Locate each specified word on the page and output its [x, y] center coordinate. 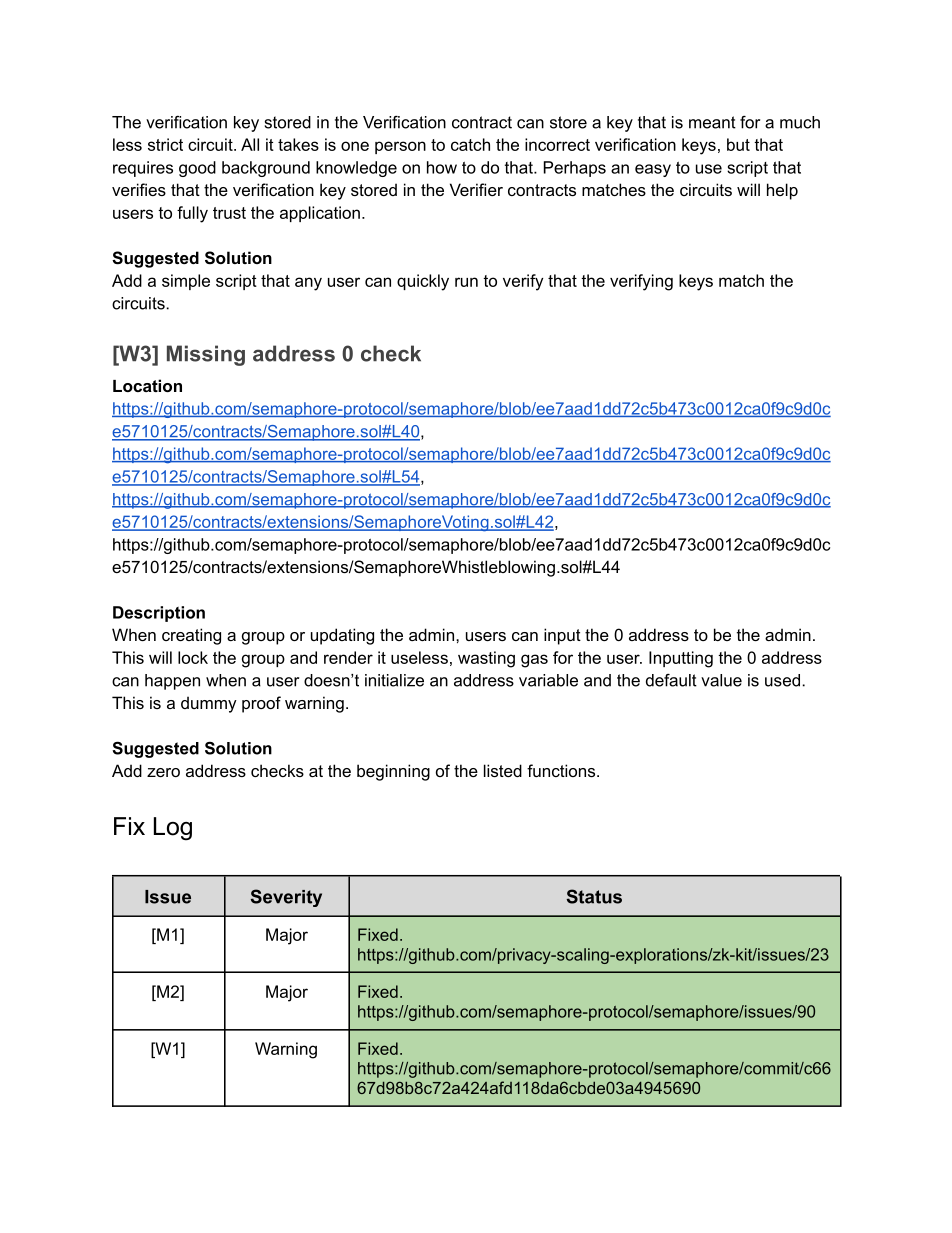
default [671, 680]
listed [503, 770]
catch [470, 144]
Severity [286, 898]
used [782, 680]
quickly [423, 282]
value [721, 680]
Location [147, 385]
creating [191, 636]
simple [186, 282]
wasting [486, 659]
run [466, 282]
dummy [209, 704]
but [738, 144]
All [250, 144]
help [782, 191]
